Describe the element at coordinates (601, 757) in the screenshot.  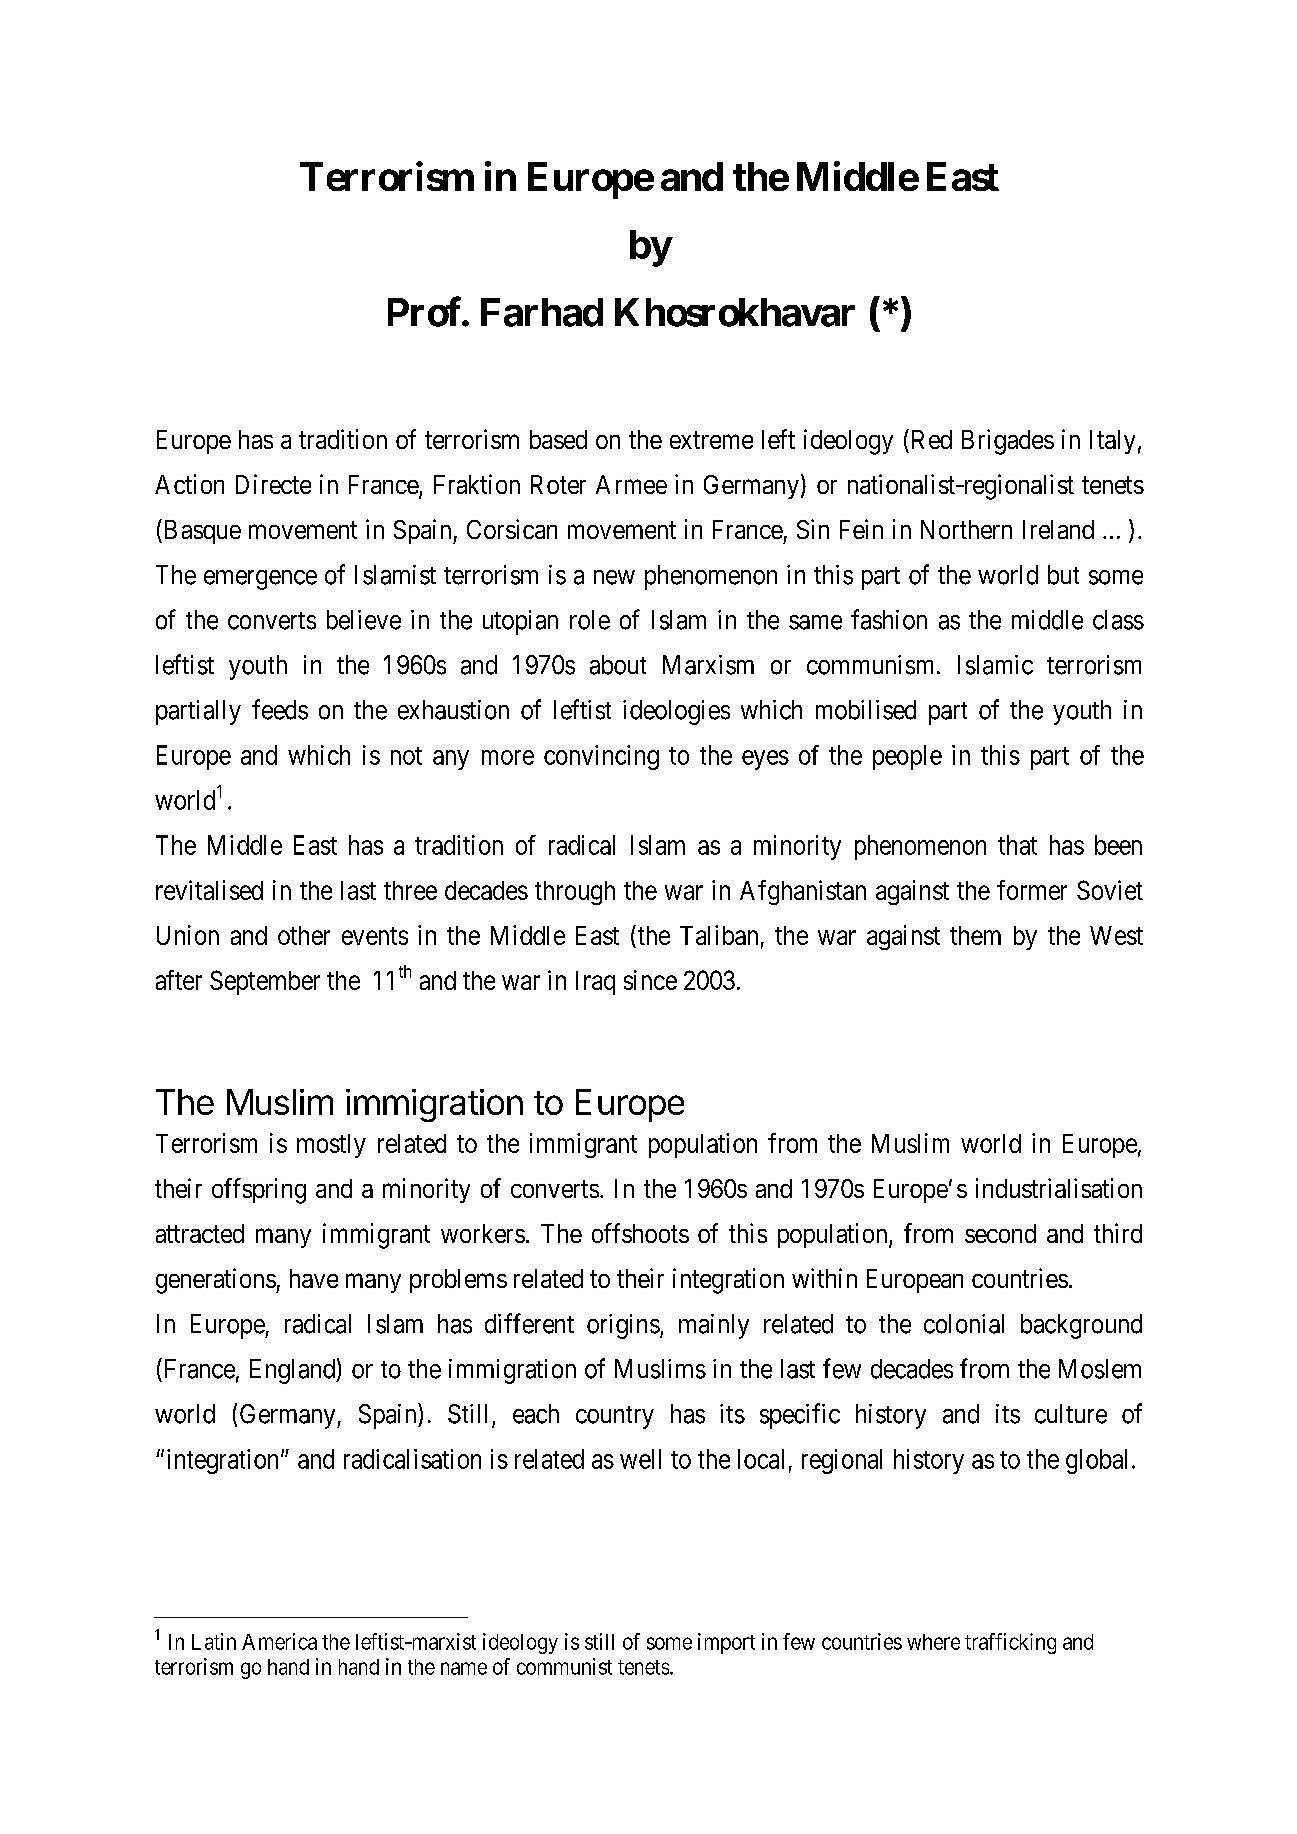
I see `convincing` at that location.
